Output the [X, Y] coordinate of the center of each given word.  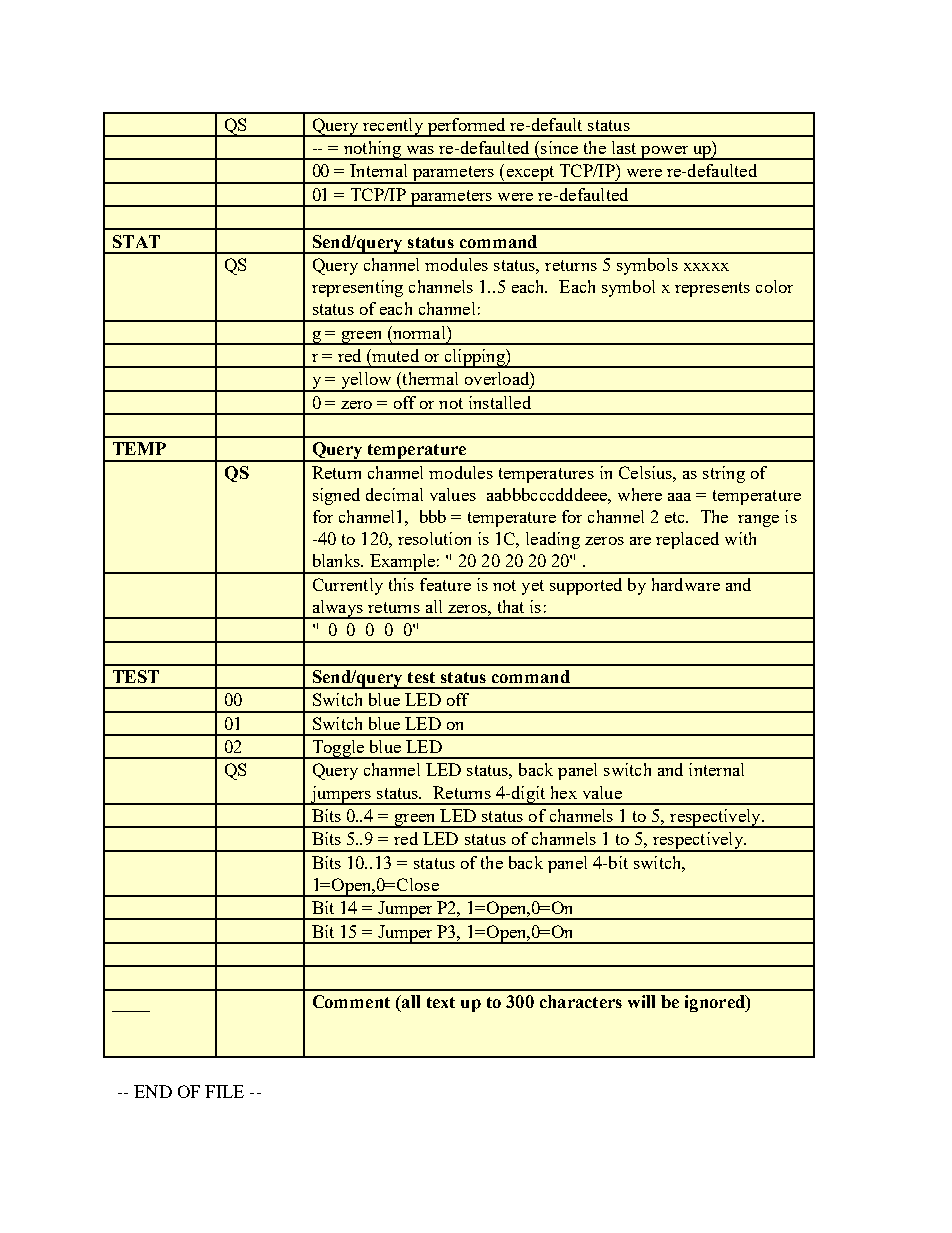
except [530, 175]
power [665, 153]
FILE [224, 1091]
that [511, 606]
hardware [686, 584]
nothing [372, 150]
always [337, 609]
